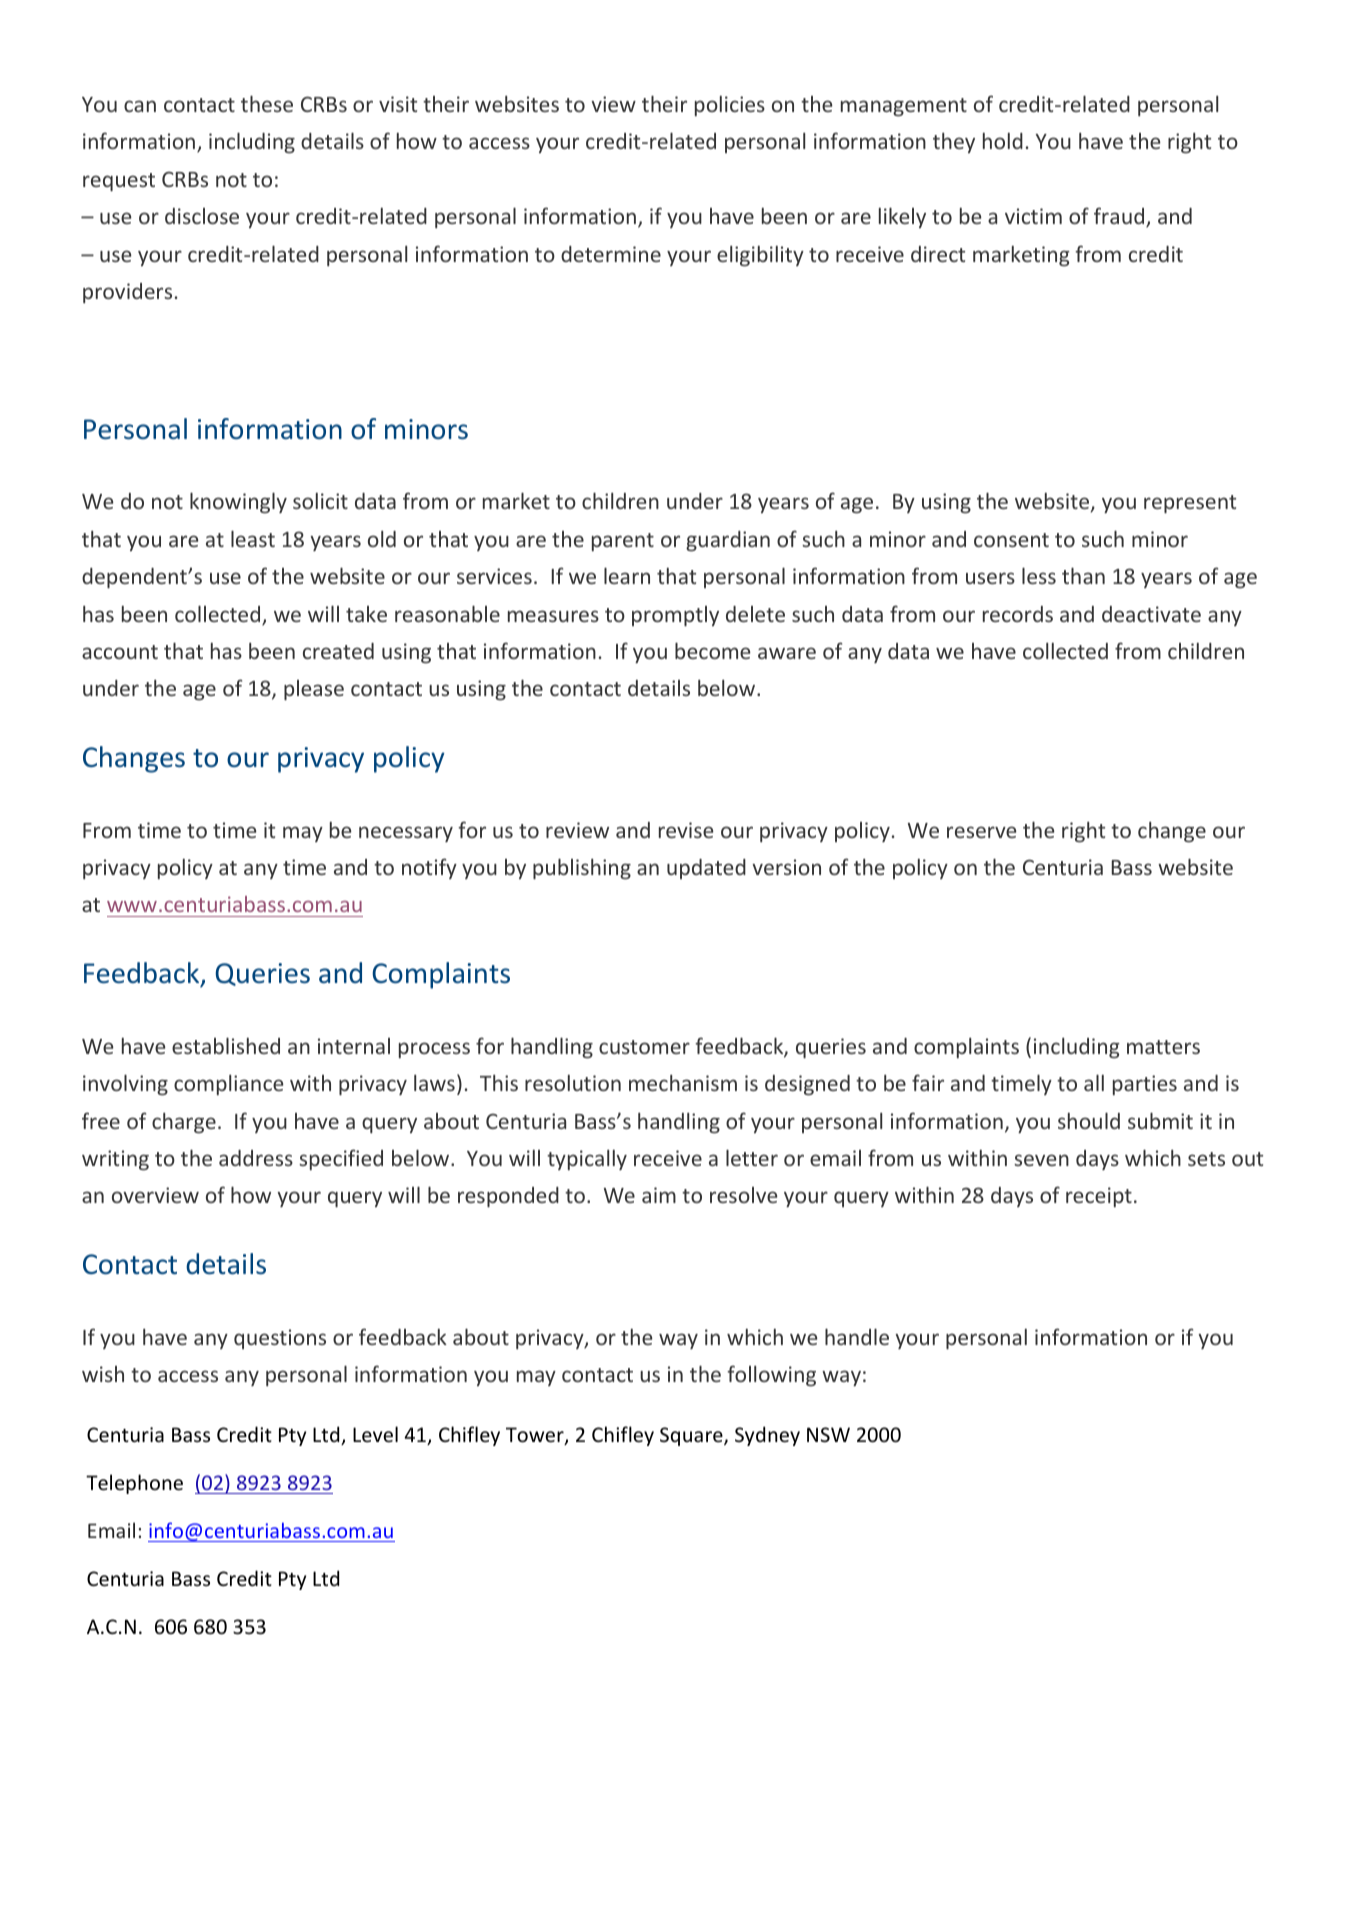 The image size is (1348, 1906). What do you see at coordinates (226, 1045) in the screenshot?
I see `established` at bounding box center [226, 1045].
